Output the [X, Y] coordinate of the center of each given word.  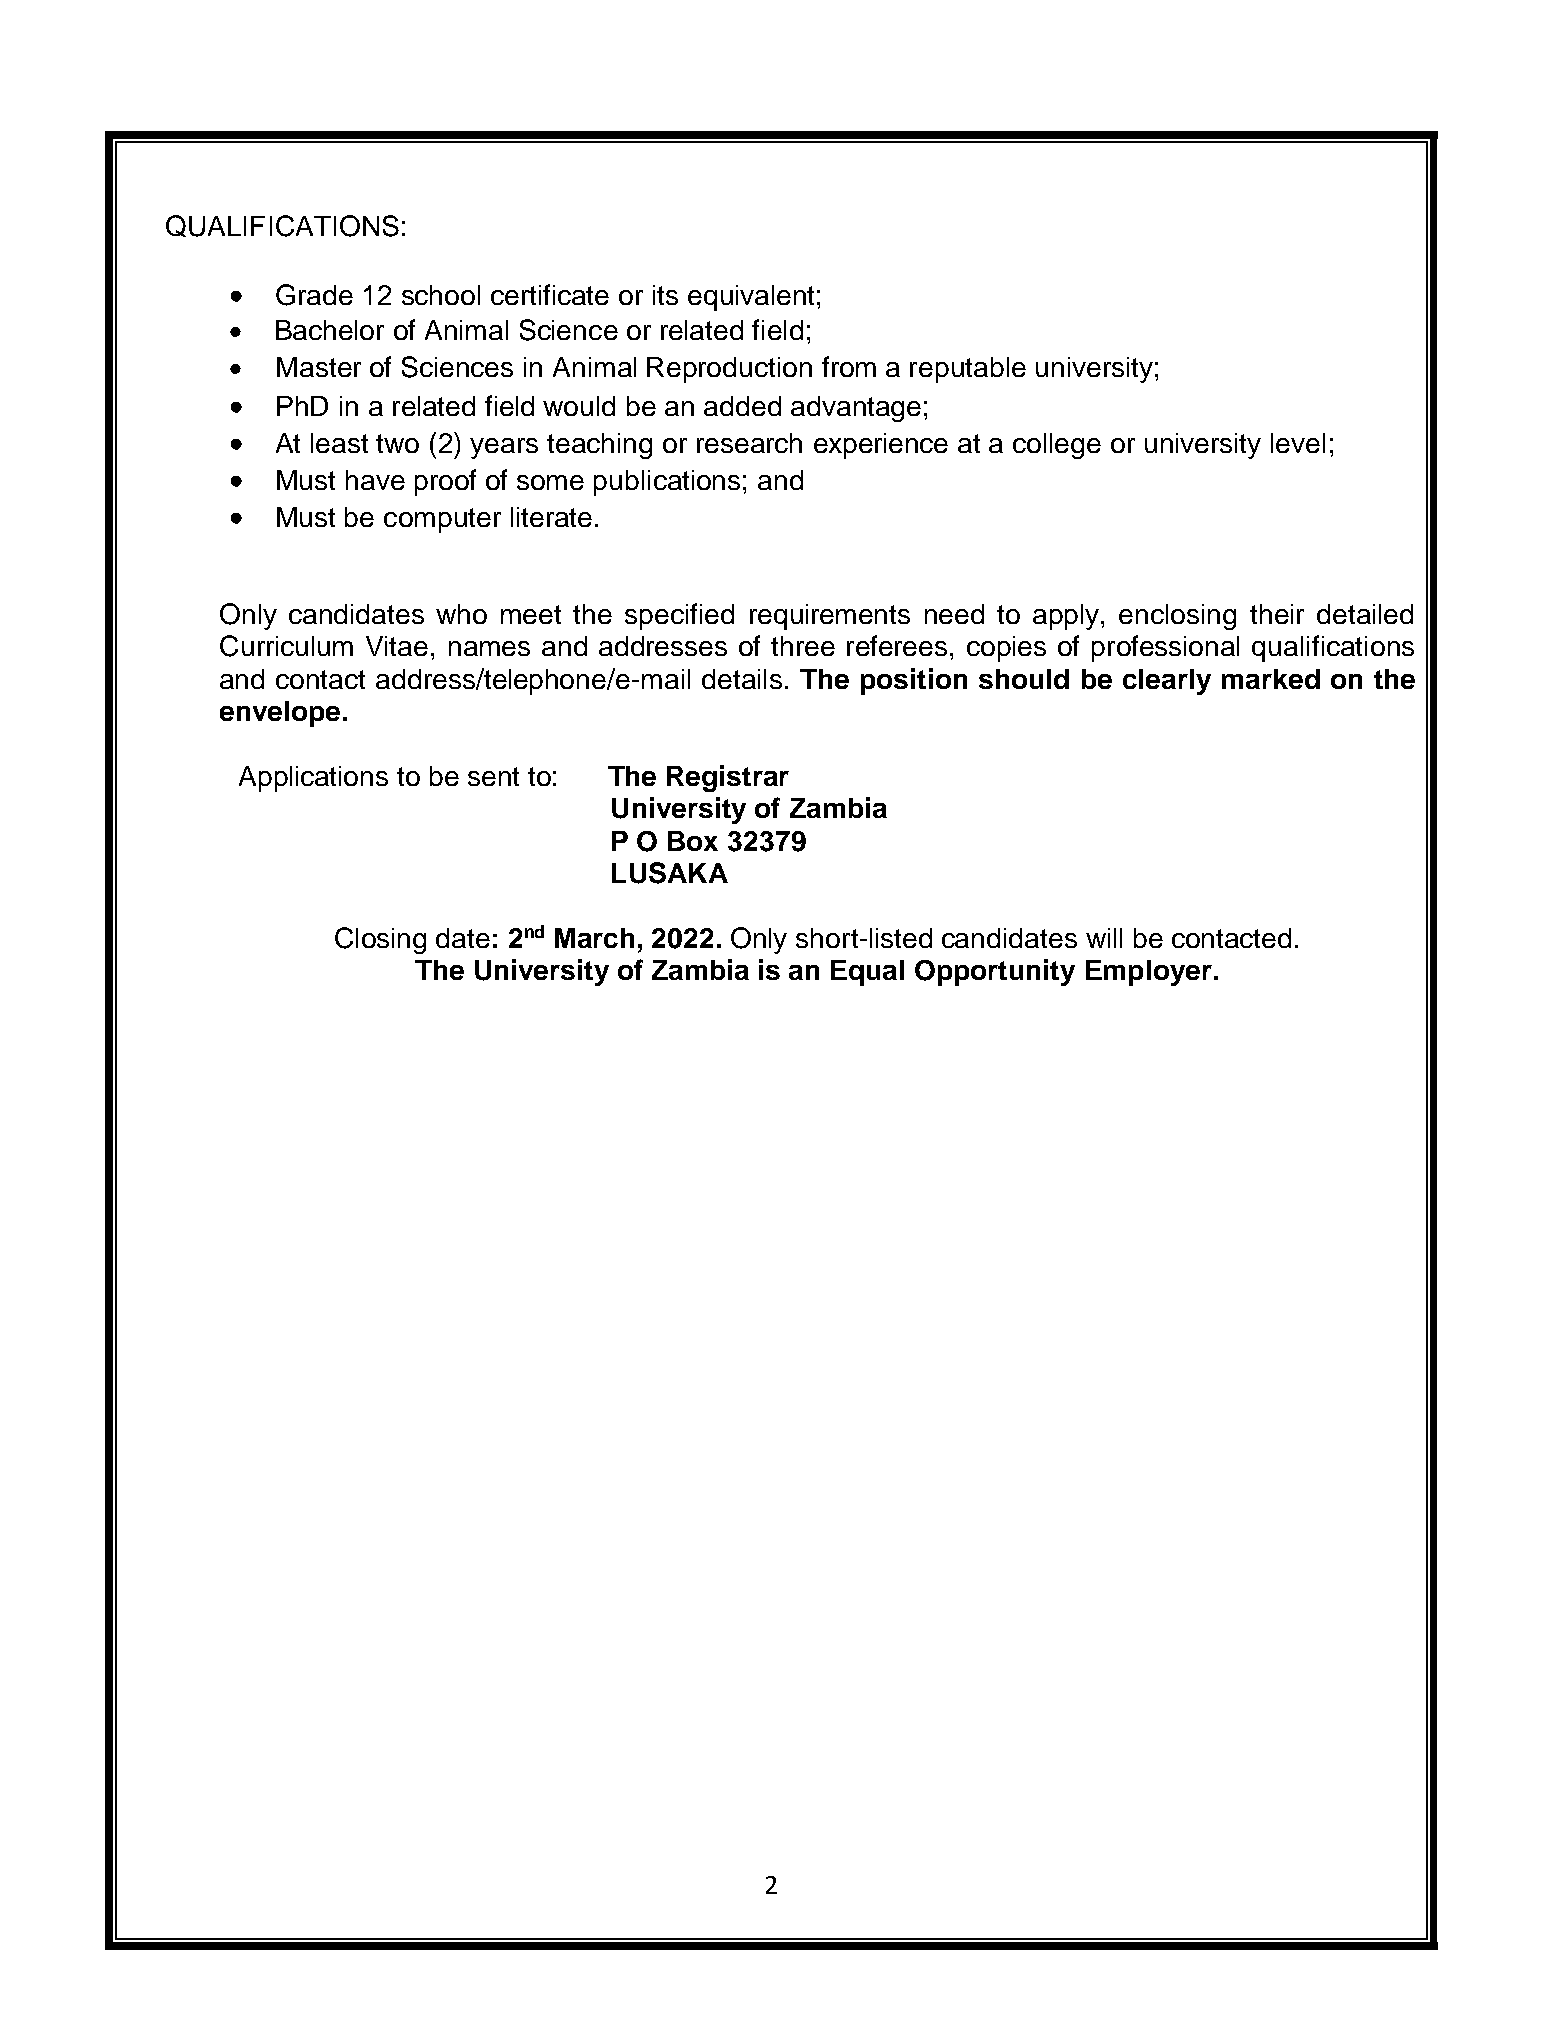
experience [881, 446]
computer [442, 520]
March [594, 938]
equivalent [751, 298]
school [441, 295]
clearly [1167, 682]
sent [493, 776]
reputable [968, 370]
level [1298, 443]
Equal [867, 973]
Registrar [728, 778]
